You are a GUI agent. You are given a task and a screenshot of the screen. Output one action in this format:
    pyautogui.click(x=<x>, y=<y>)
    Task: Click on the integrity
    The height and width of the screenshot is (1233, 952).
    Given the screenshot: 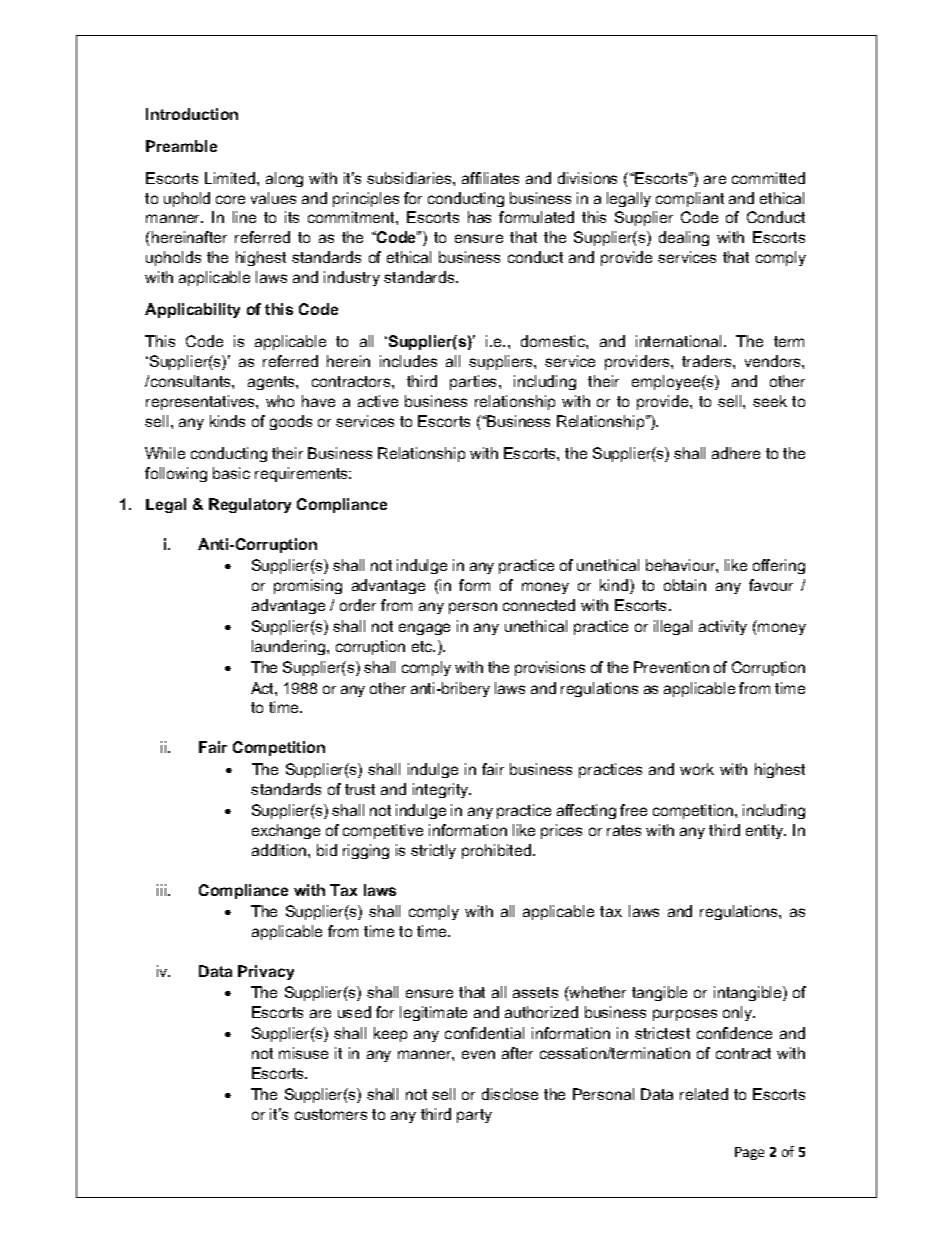 What is the action you would take?
    pyautogui.click(x=442, y=790)
